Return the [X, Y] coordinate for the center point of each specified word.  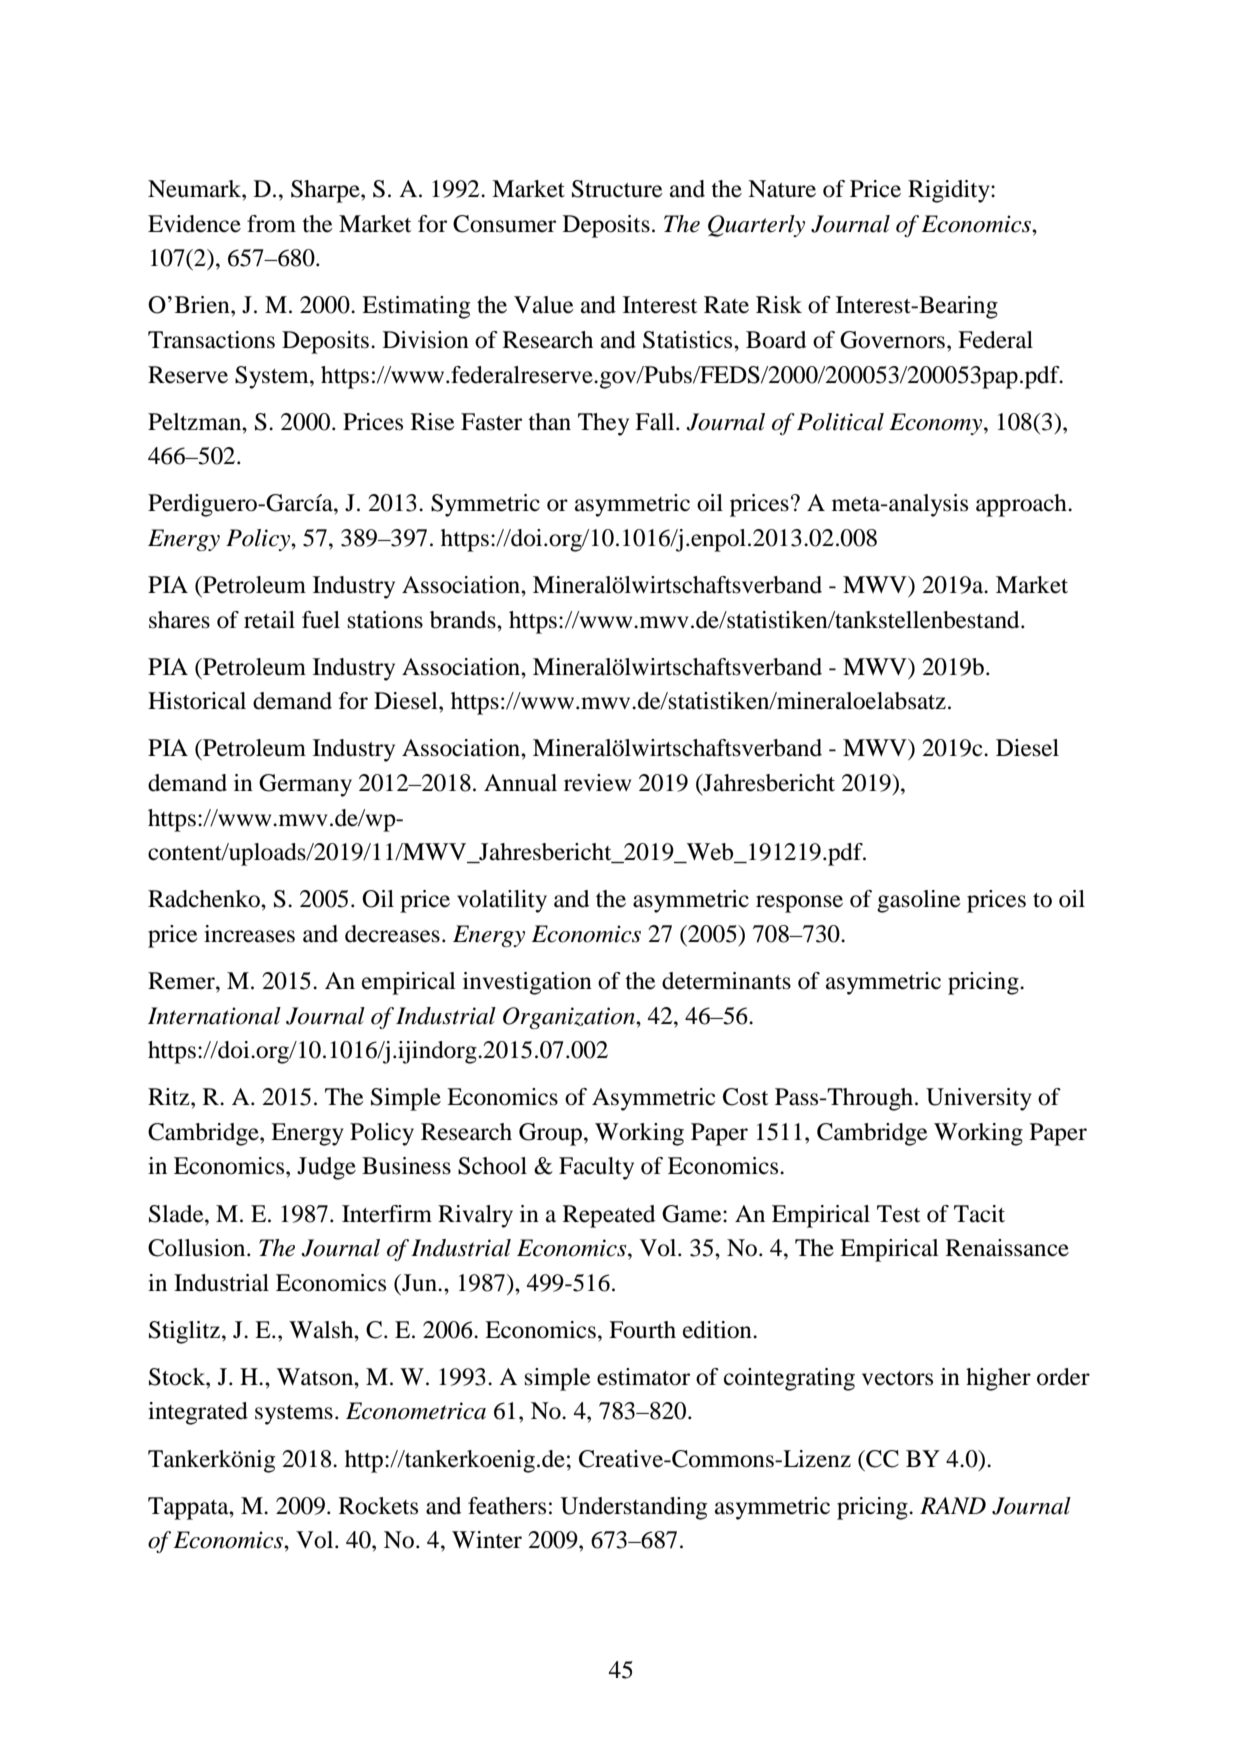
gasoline [919, 901]
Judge [326, 1168]
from [271, 224]
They [603, 424]
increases [249, 934]
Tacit [979, 1214]
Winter [487, 1540]
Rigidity [950, 191]
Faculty [596, 1168]
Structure [617, 189]
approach [1022, 505]
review [597, 783]
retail [269, 620]
